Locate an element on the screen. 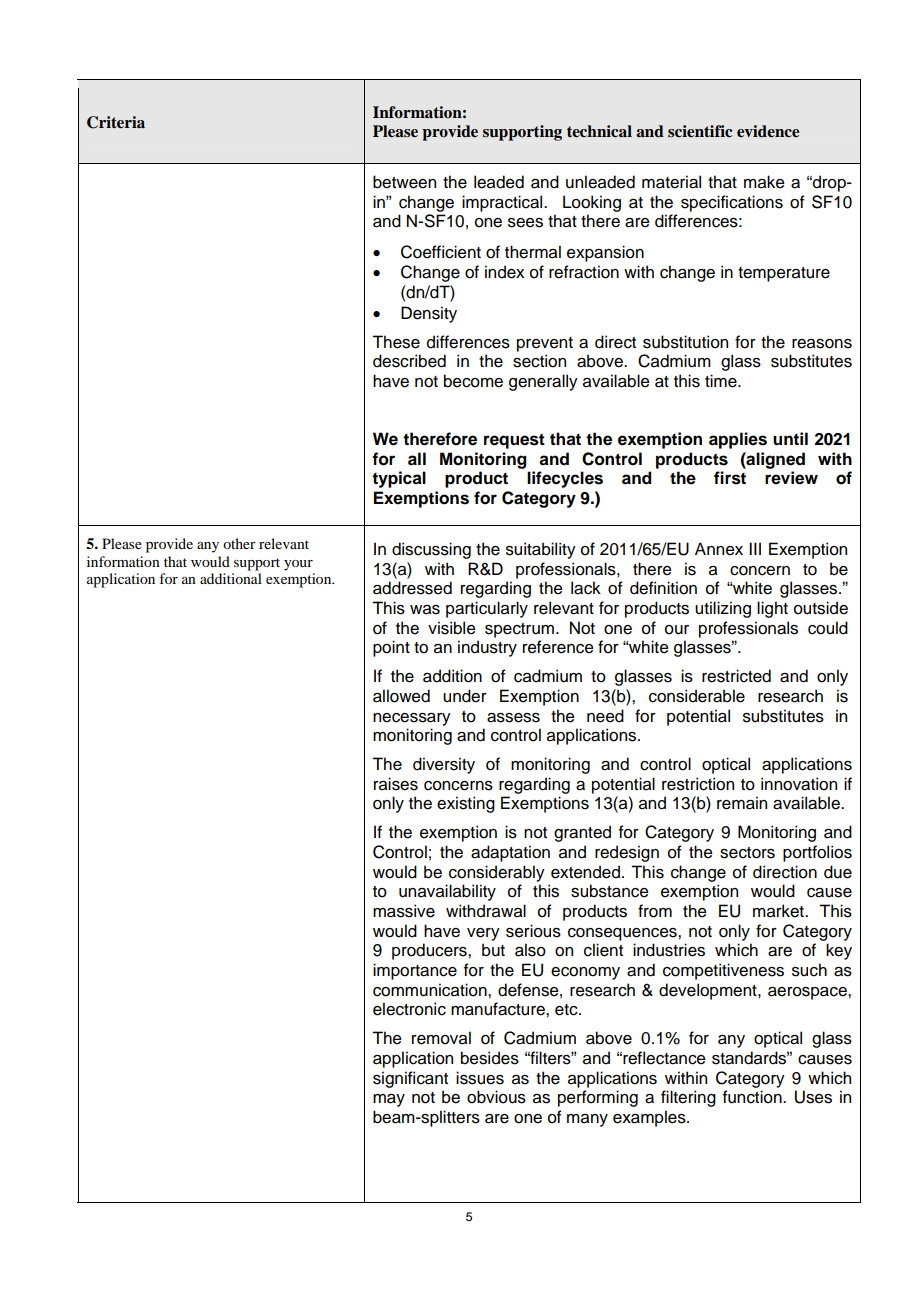 The image size is (924, 1308). light is located at coordinates (772, 609).
